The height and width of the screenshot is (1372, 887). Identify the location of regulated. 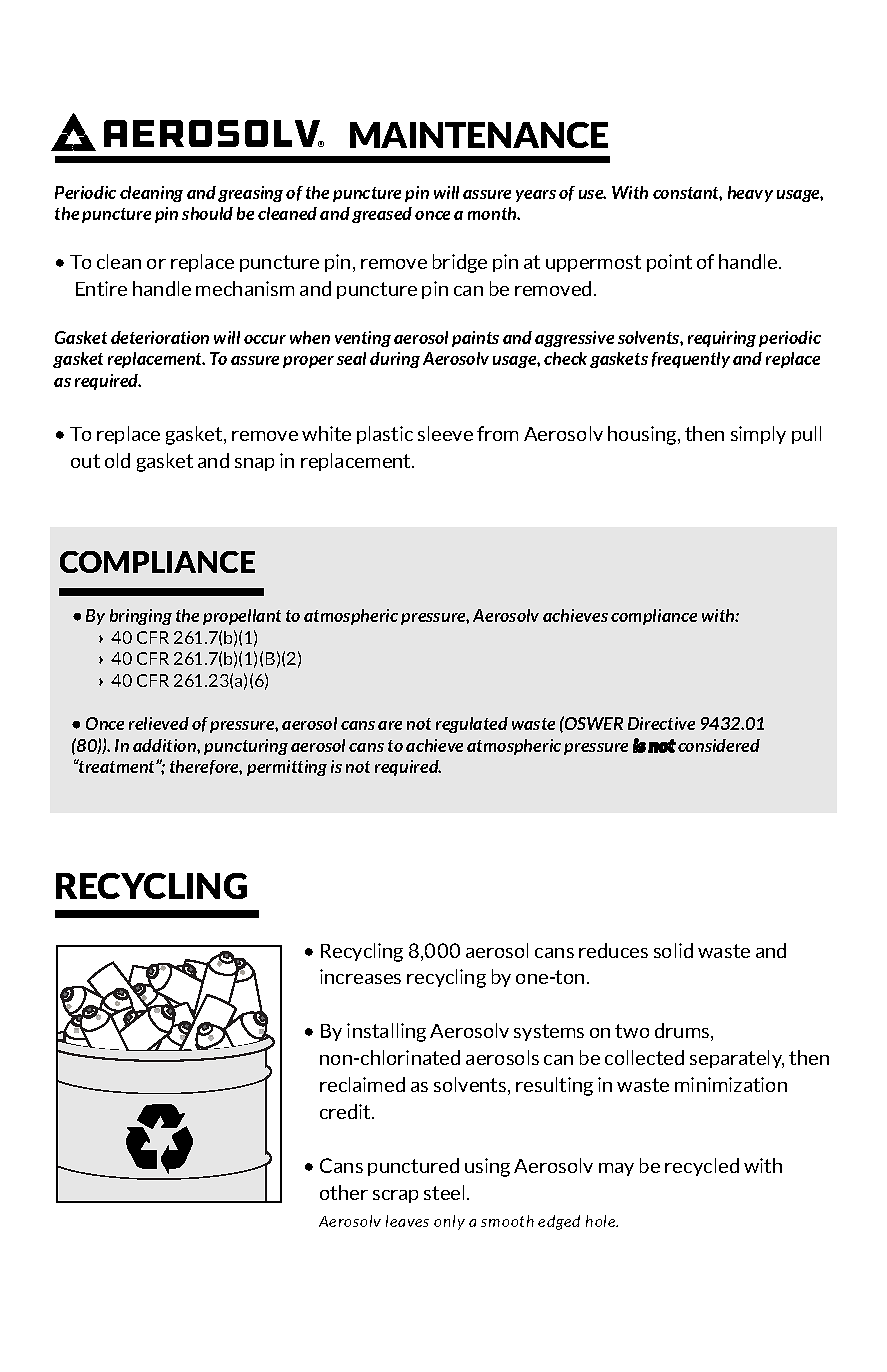
(472, 725).
